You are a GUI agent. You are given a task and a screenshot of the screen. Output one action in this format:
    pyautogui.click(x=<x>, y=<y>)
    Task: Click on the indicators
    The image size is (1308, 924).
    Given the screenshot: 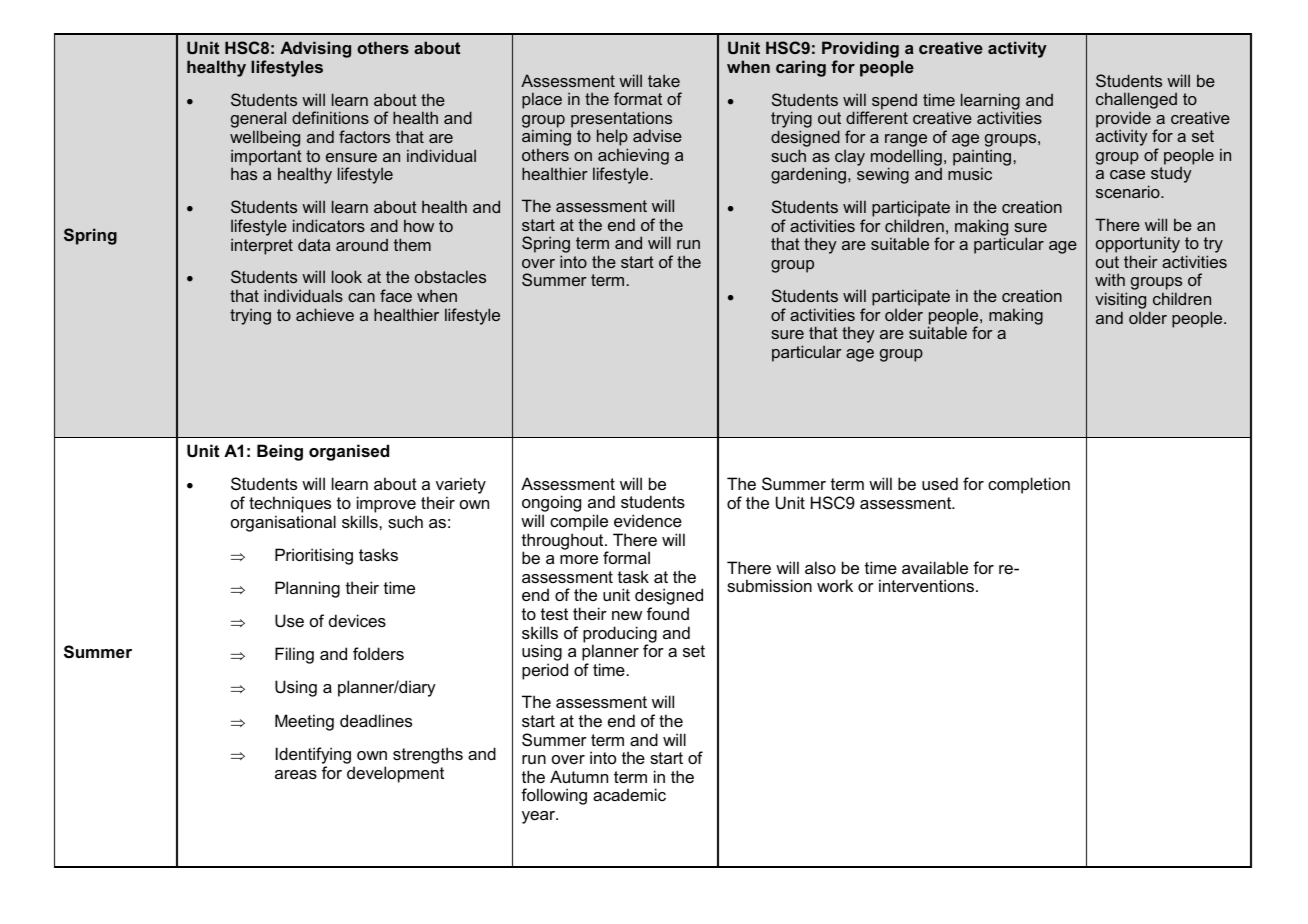 What is the action you would take?
    pyautogui.click(x=329, y=225)
